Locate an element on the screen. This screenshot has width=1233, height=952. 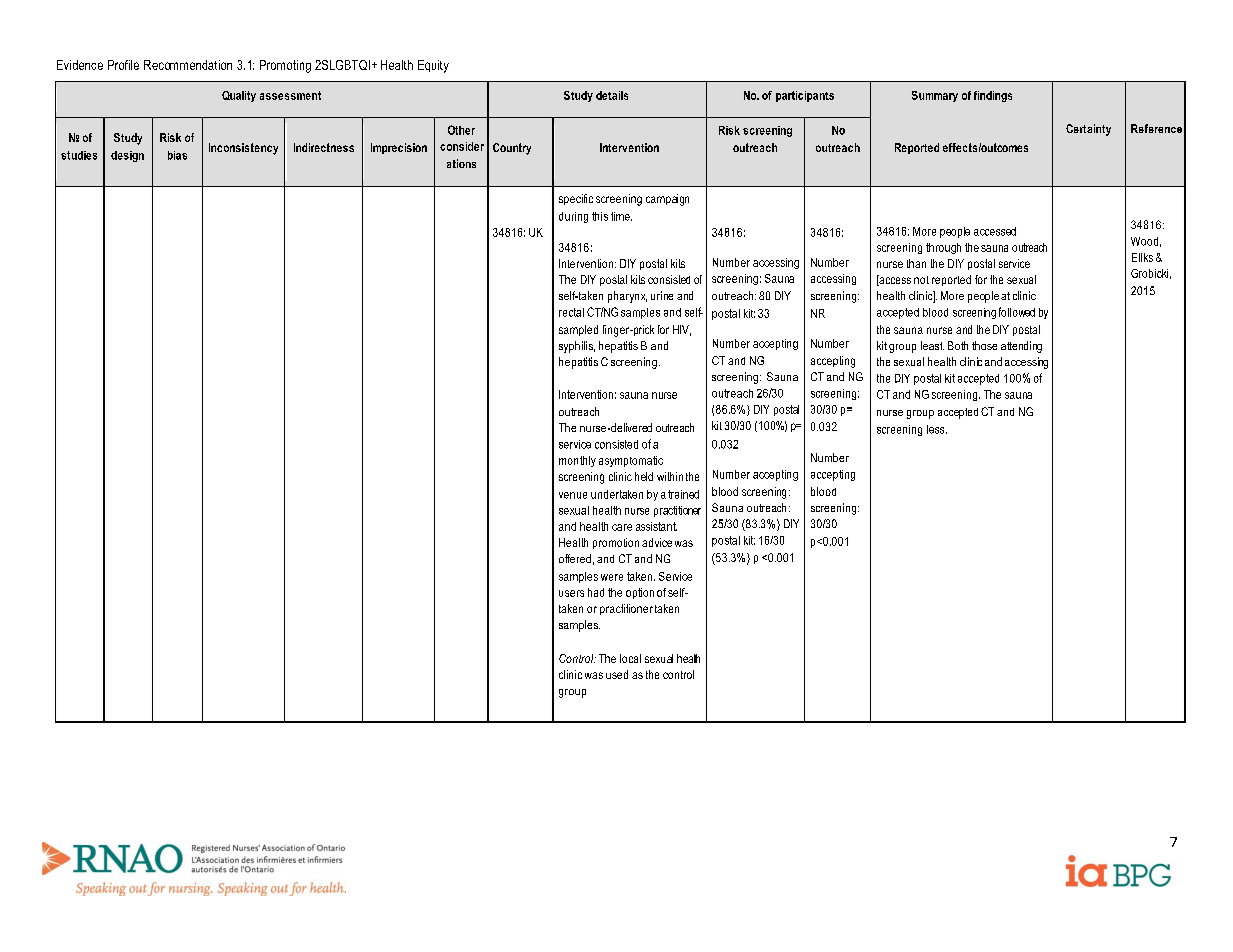
during is located at coordinates (573, 217).
